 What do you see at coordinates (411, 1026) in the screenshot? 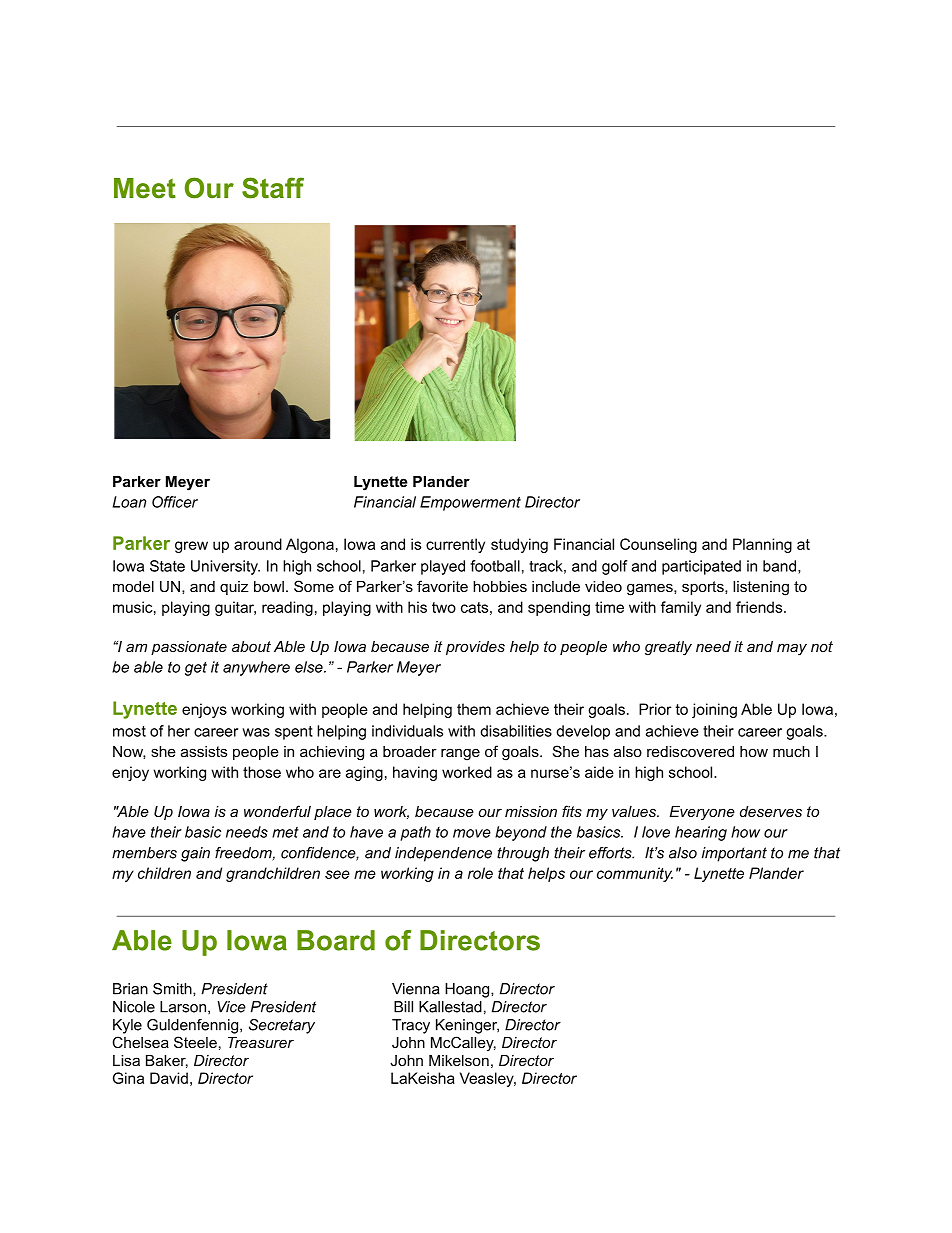
I see `Tracy` at bounding box center [411, 1026].
